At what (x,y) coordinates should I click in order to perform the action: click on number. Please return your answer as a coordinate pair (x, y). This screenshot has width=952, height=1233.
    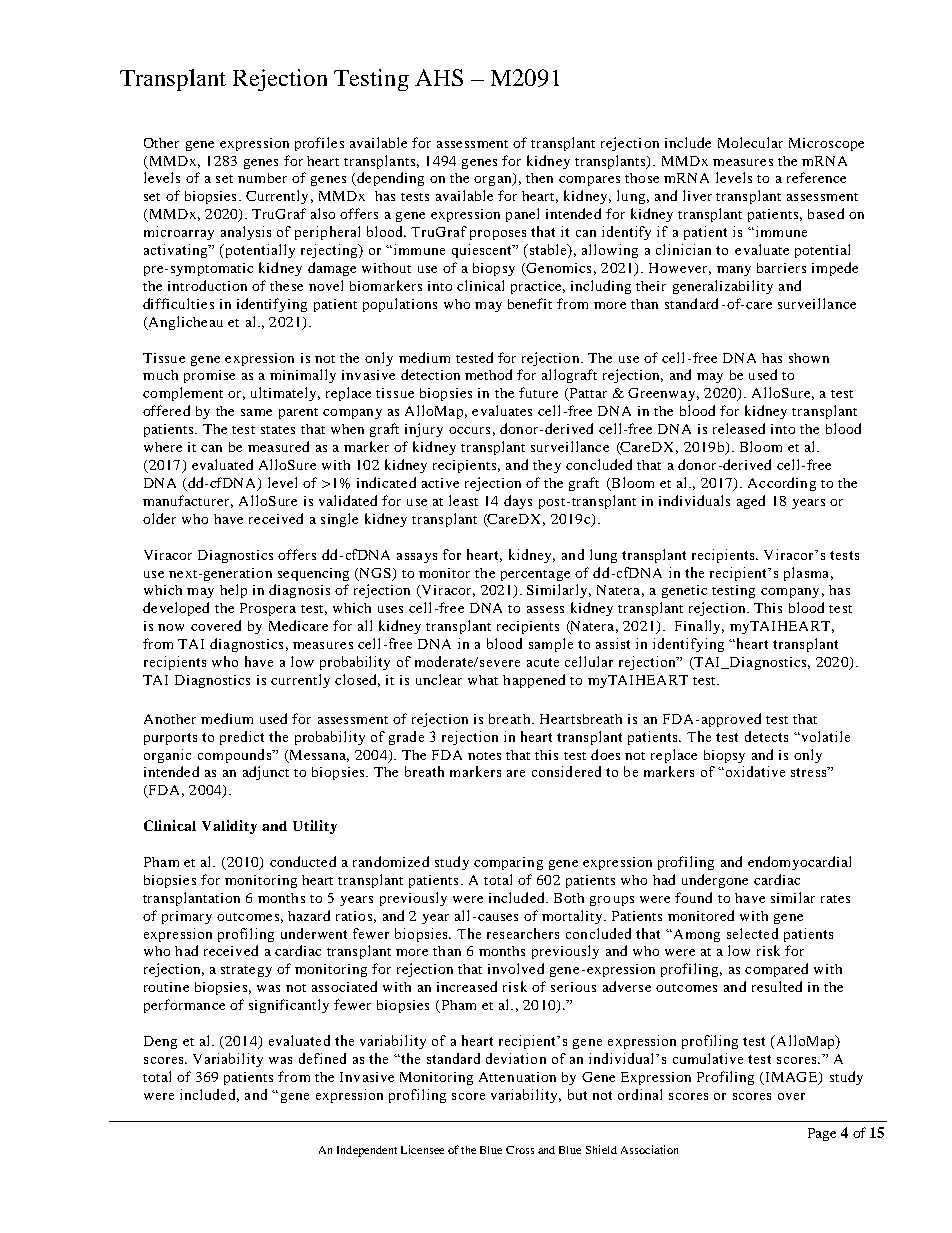
    Looking at the image, I should click on (262, 178).
